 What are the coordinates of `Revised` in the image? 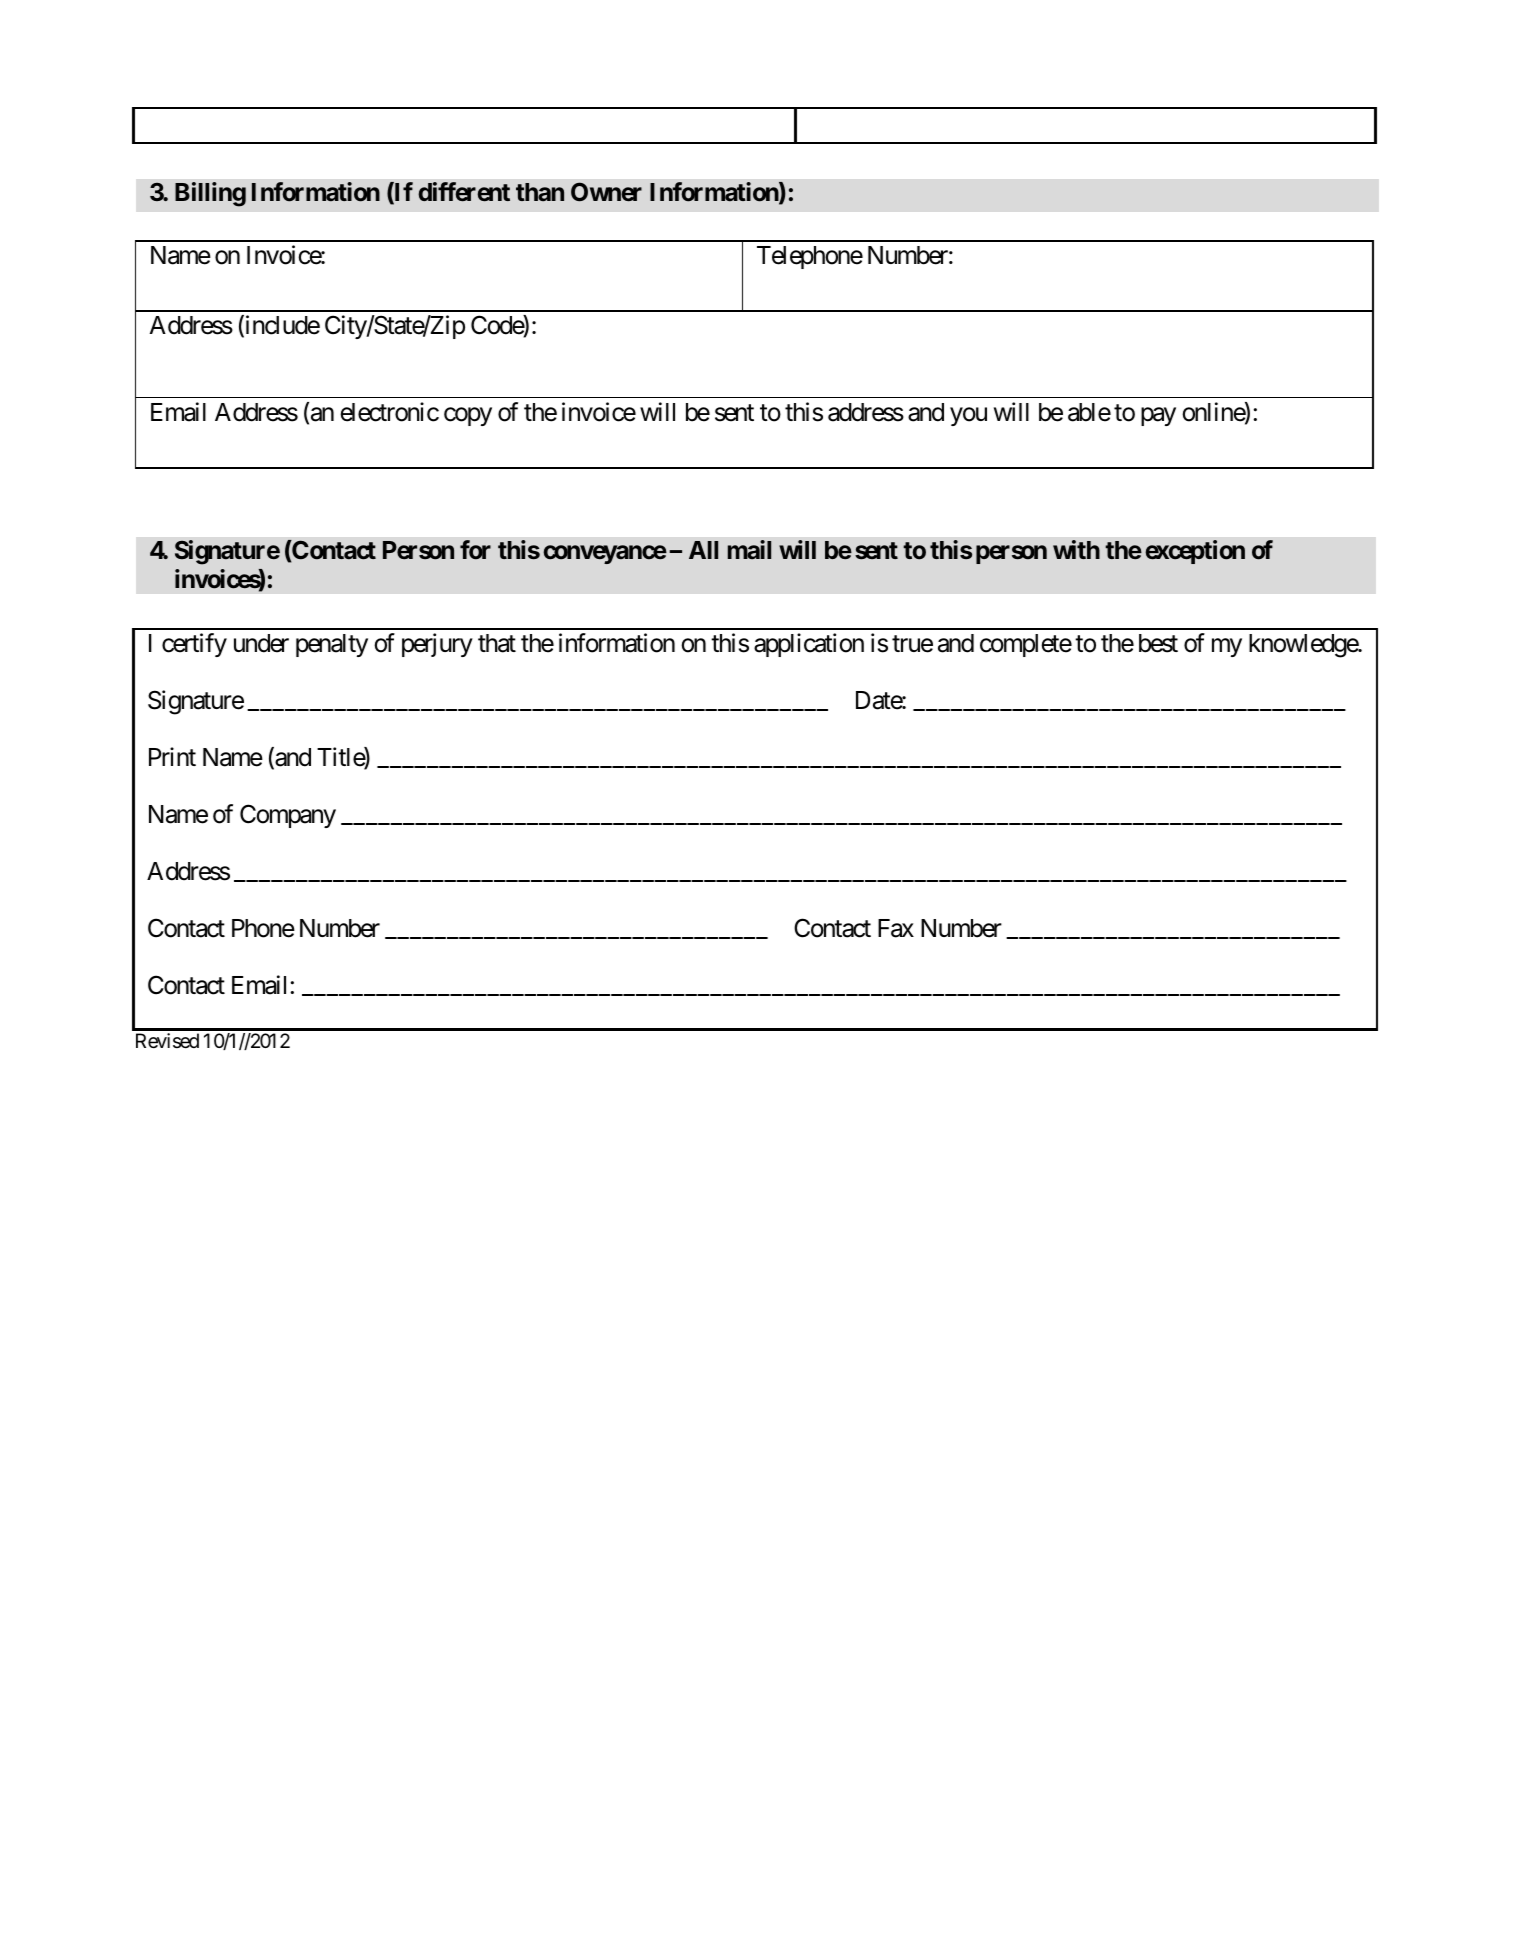 It's located at (167, 1041).
